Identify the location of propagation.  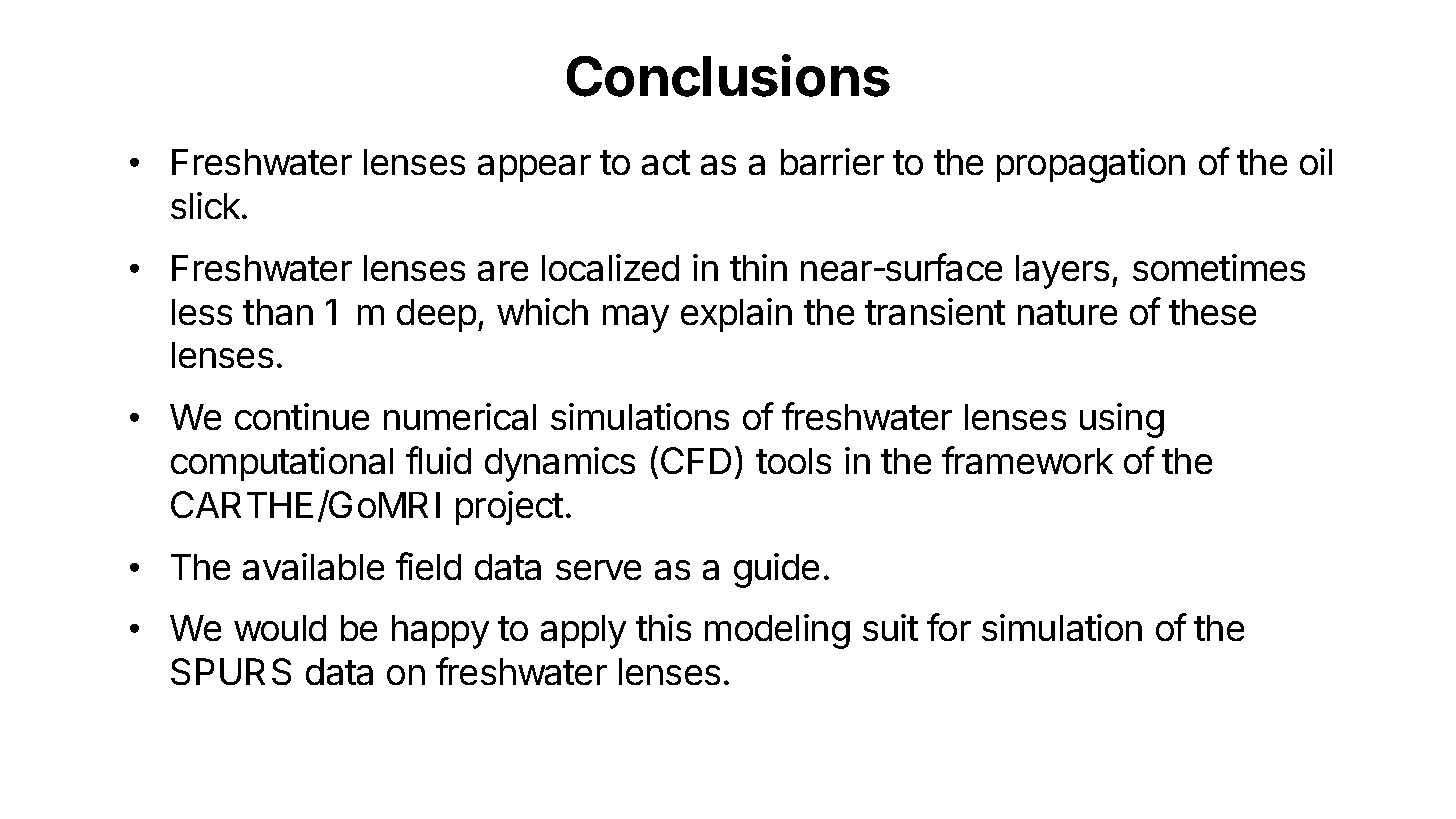
(1091, 165).
